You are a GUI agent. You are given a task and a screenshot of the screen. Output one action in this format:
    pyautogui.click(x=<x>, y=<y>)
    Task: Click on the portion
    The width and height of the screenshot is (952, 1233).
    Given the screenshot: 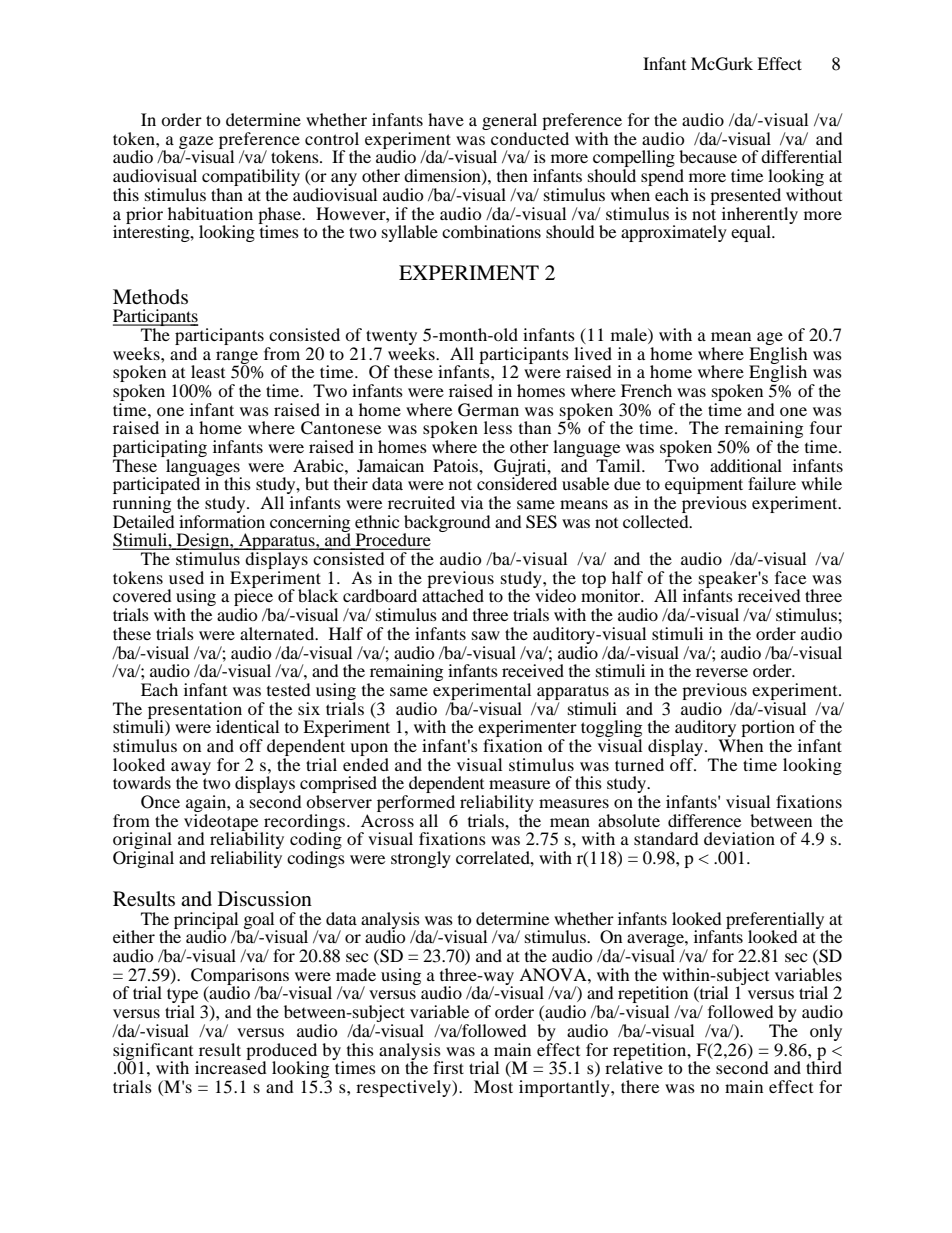 What is the action you would take?
    pyautogui.click(x=767, y=730)
